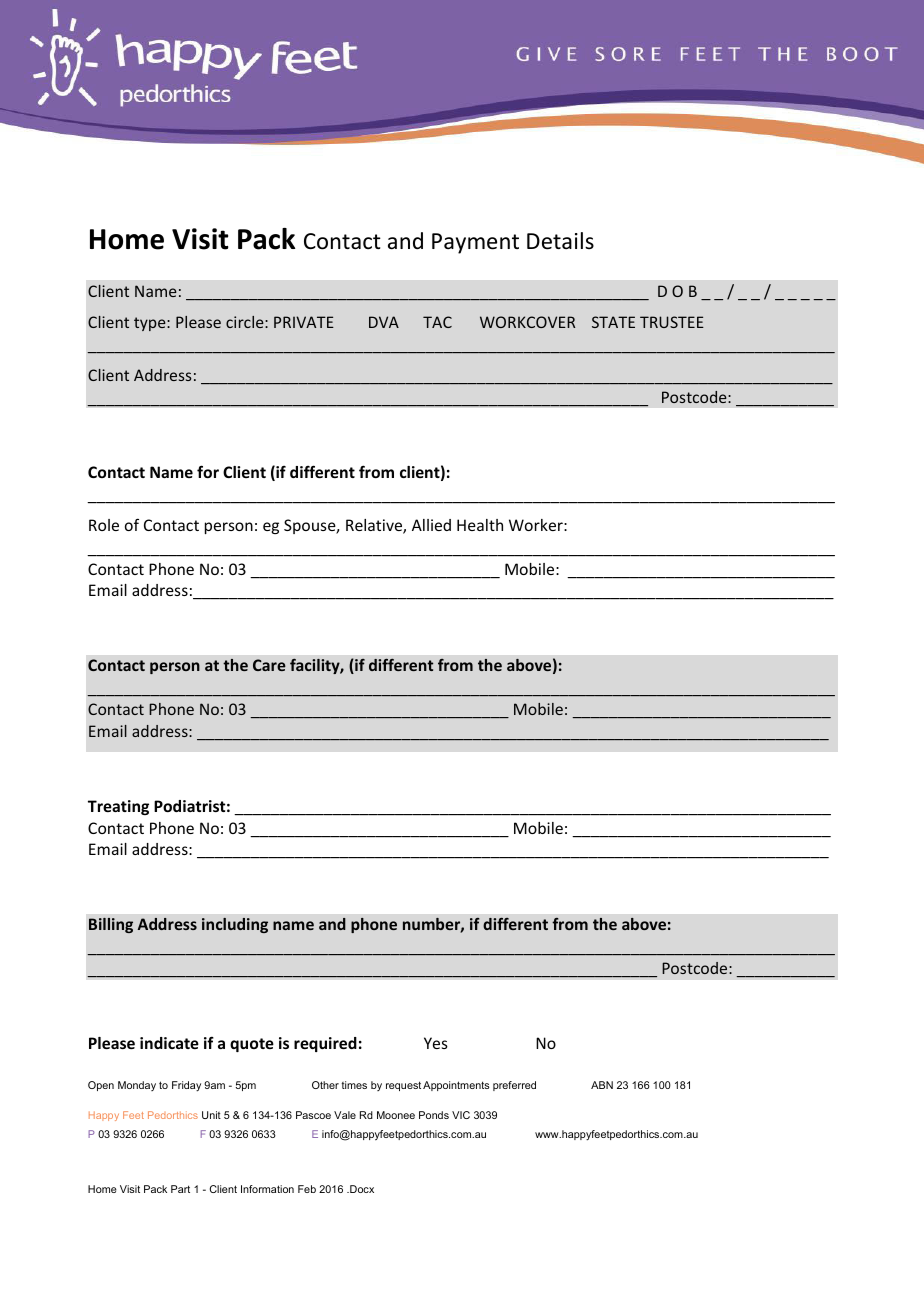 The height and width of the document is (1309, 924). What do you see at coordinates (560, 241) in the document?
I see `Details` at bounding box center [560, 241].
